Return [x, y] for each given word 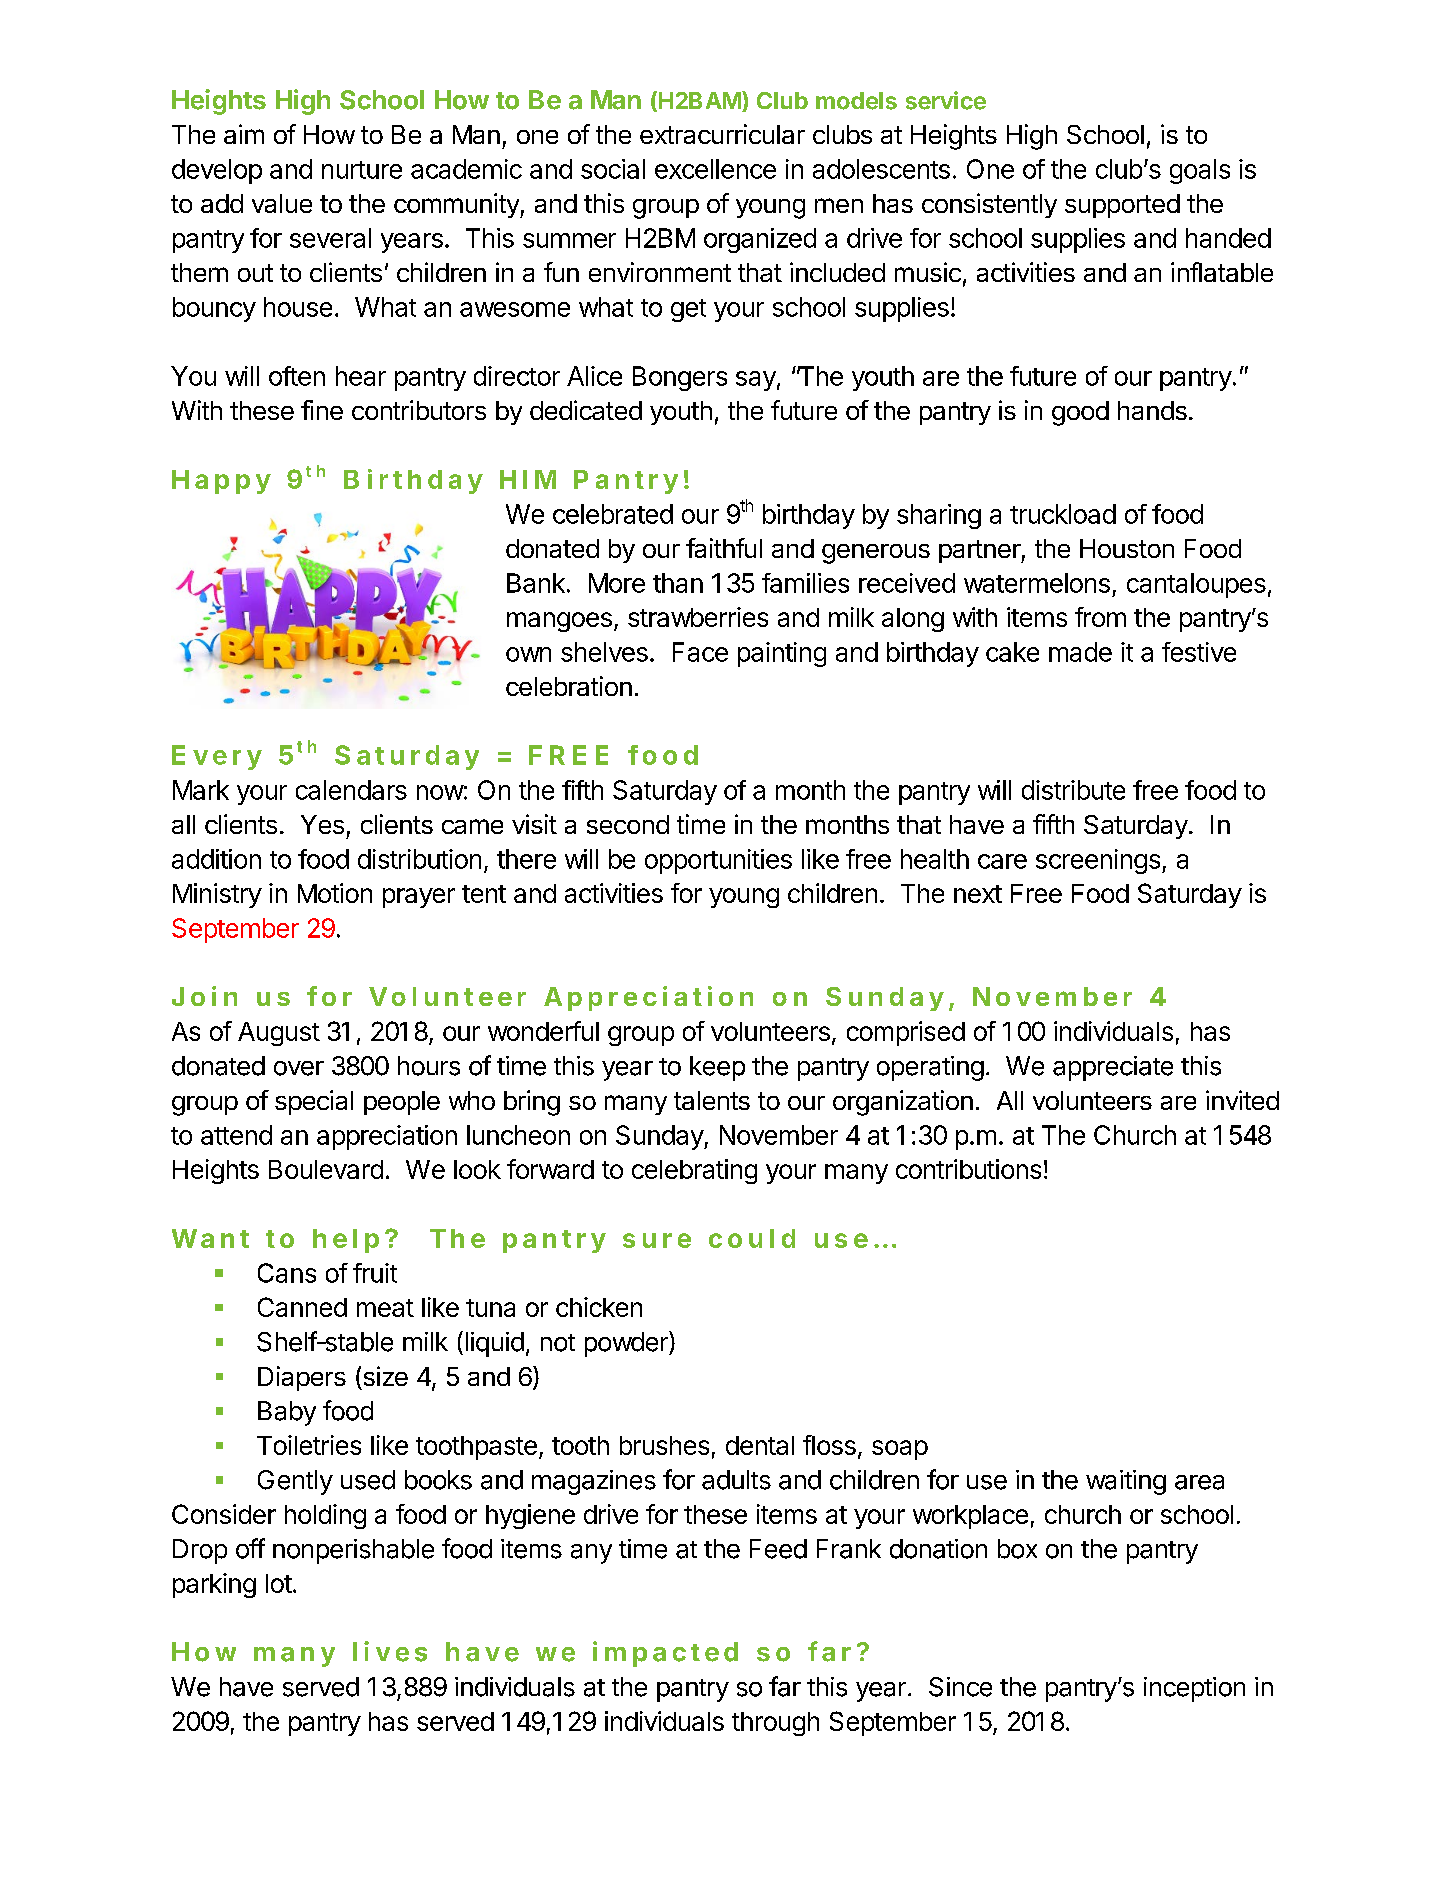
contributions [968, 1169]
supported [1122, 206]
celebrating [694, 1171]
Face [700, 652]
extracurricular [722, 134]
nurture [362, 170]
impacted [665, 1654]
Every [217, 757]
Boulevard [326, 1169]
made [1080, 652]
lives [390, 1651]
